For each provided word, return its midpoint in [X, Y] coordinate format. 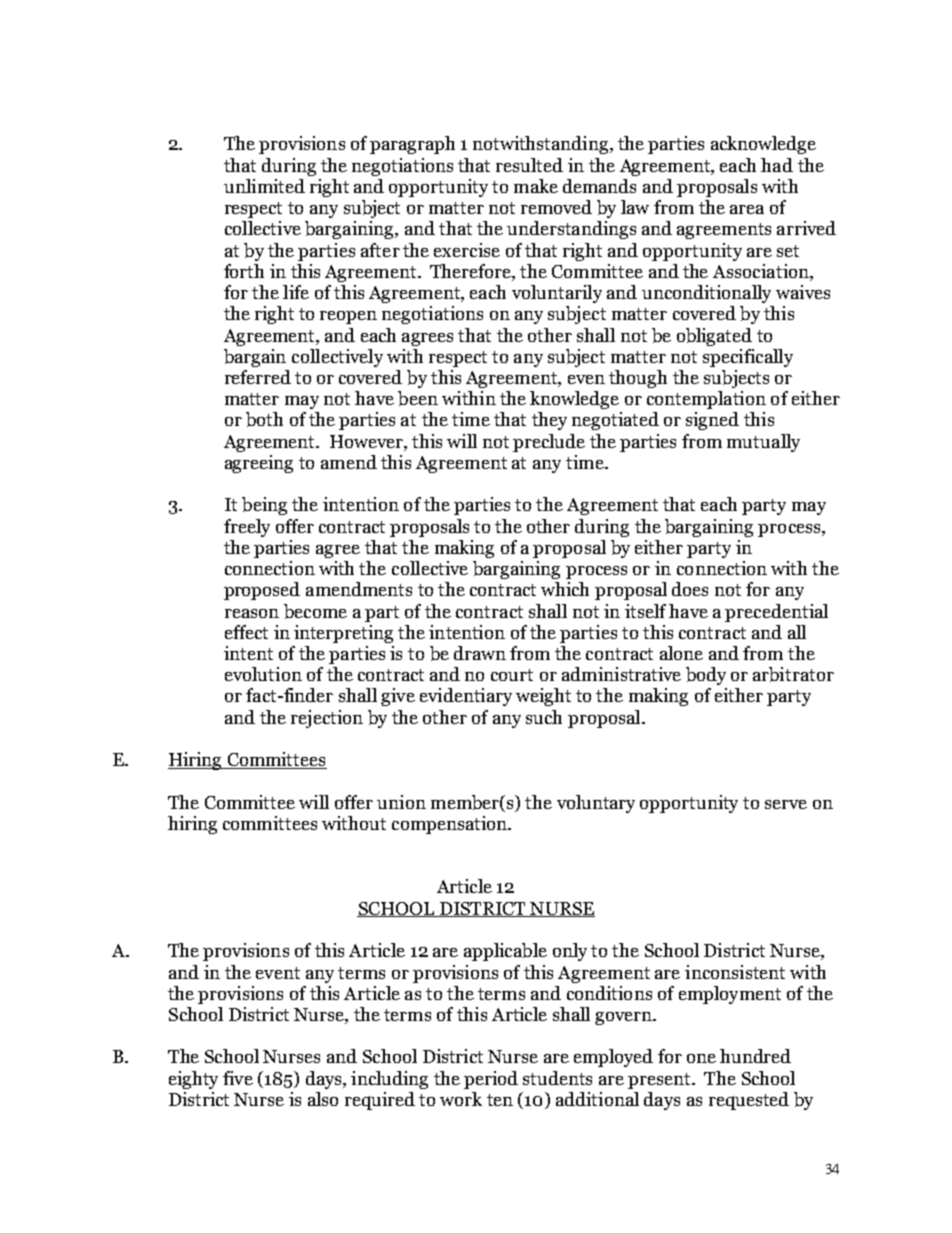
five [238, 1078]
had [777, 165]
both [264, 419]
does [690, 589]
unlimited [264, 186]
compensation [450, 825]
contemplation [706, 400]
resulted [529, 165]
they [549, 421]
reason [252, 613]
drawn [480, 653]
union [401, 802]
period [491, 1080]
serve [786, 804]
